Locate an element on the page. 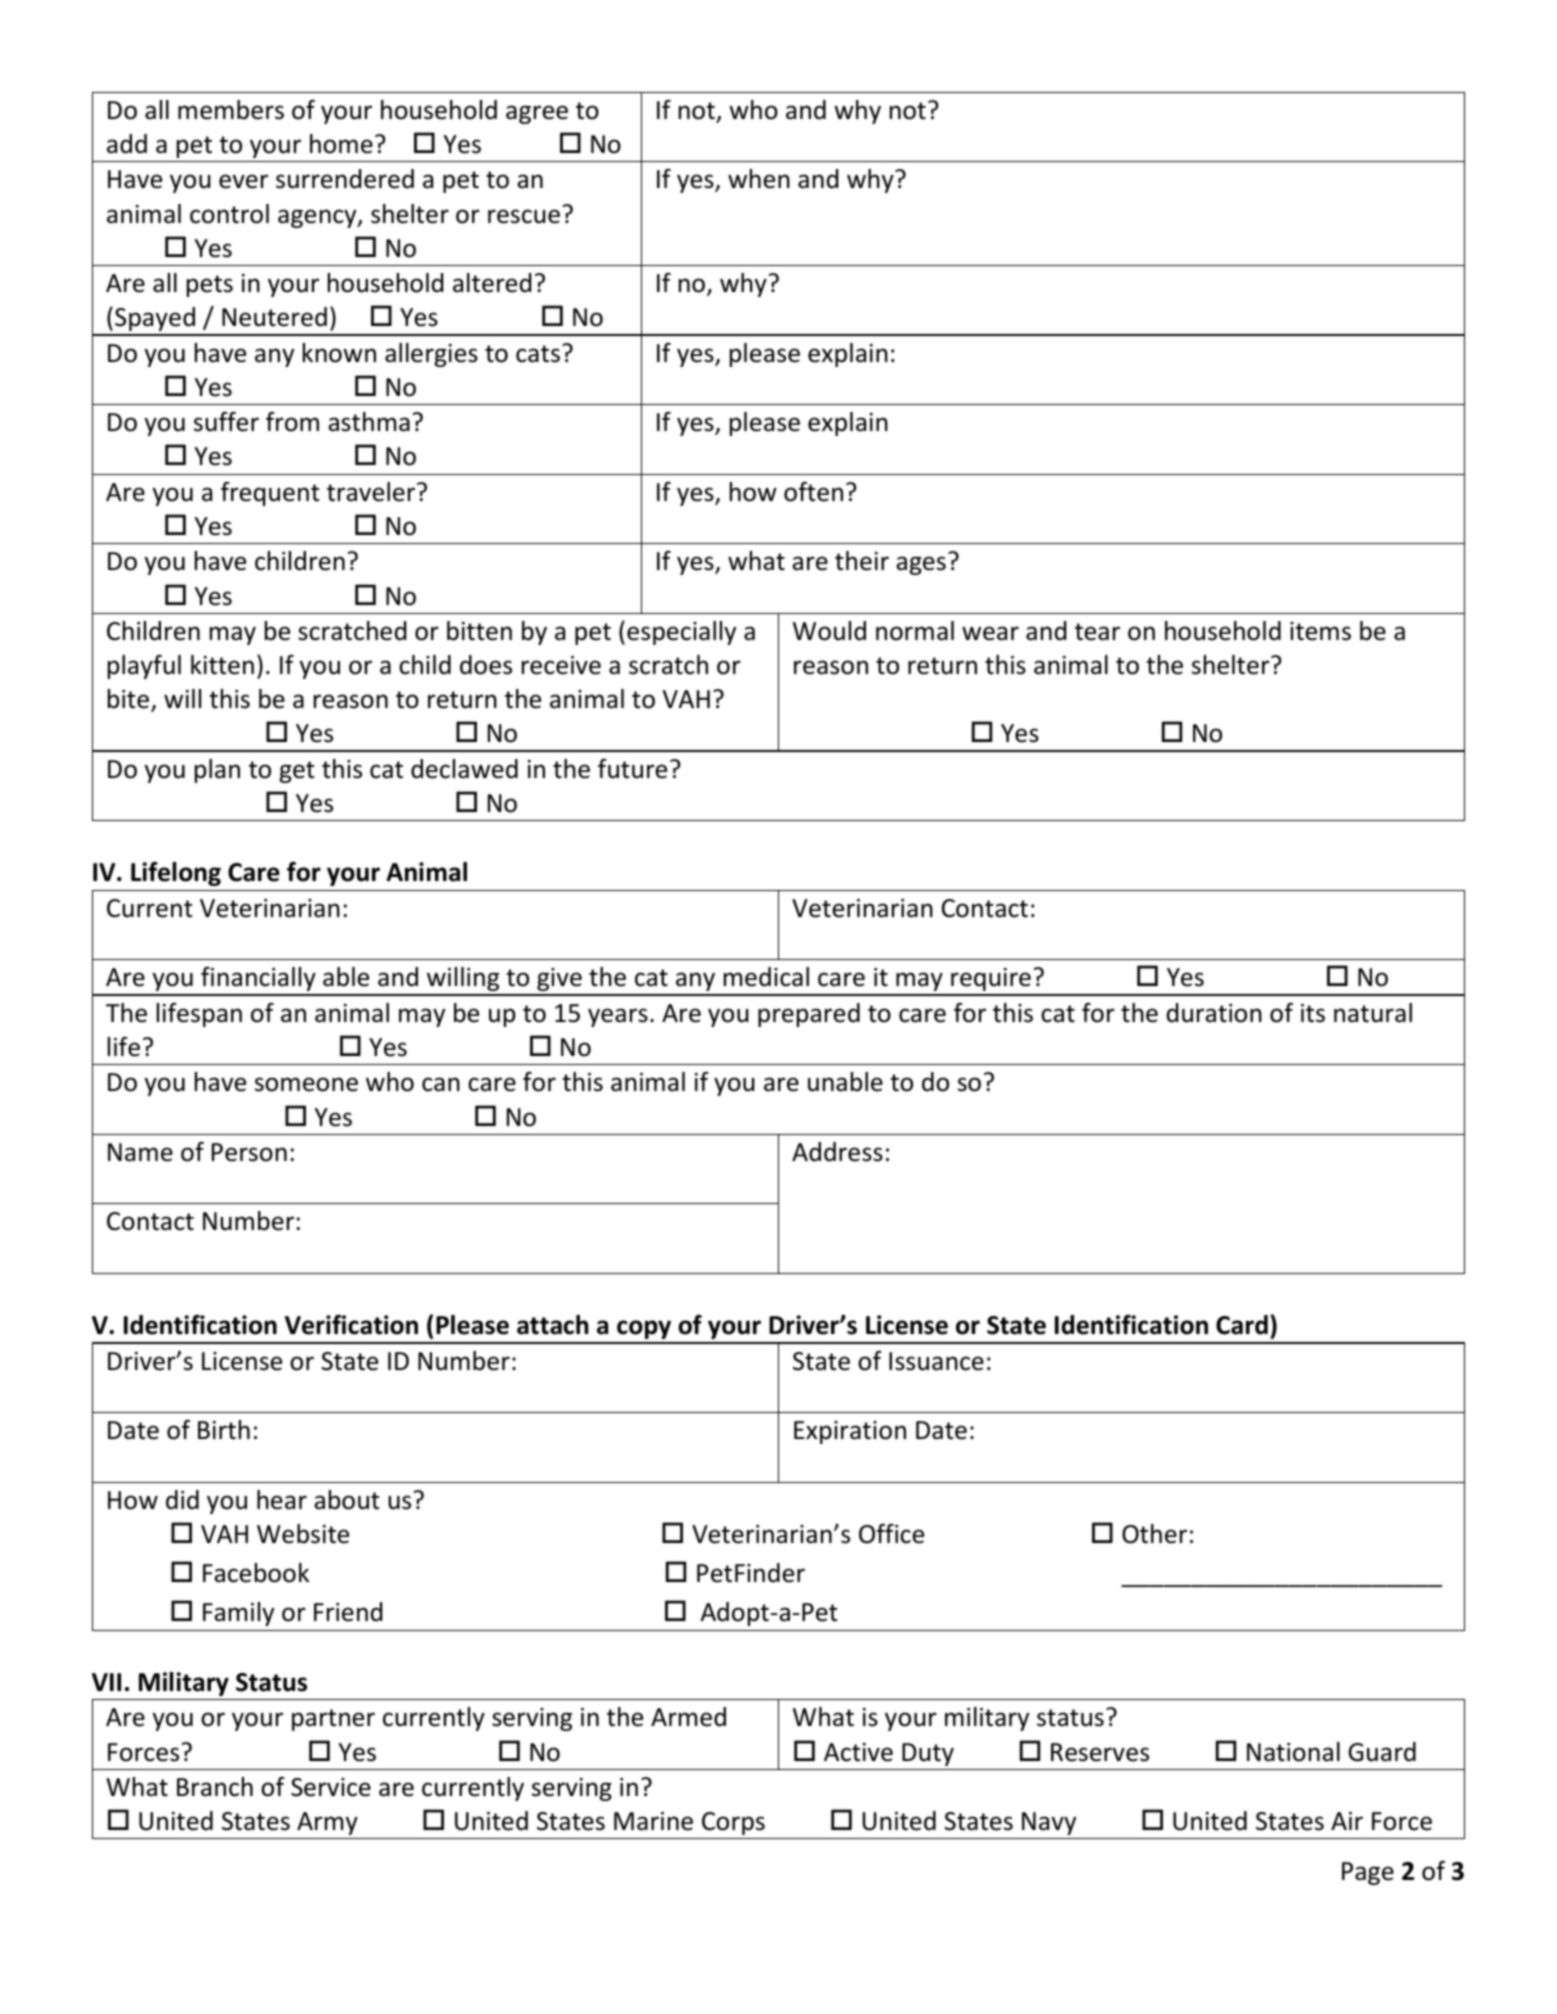 The height and width of the image is (2014, 1557). someone is located at coordinates (306, 1084).
